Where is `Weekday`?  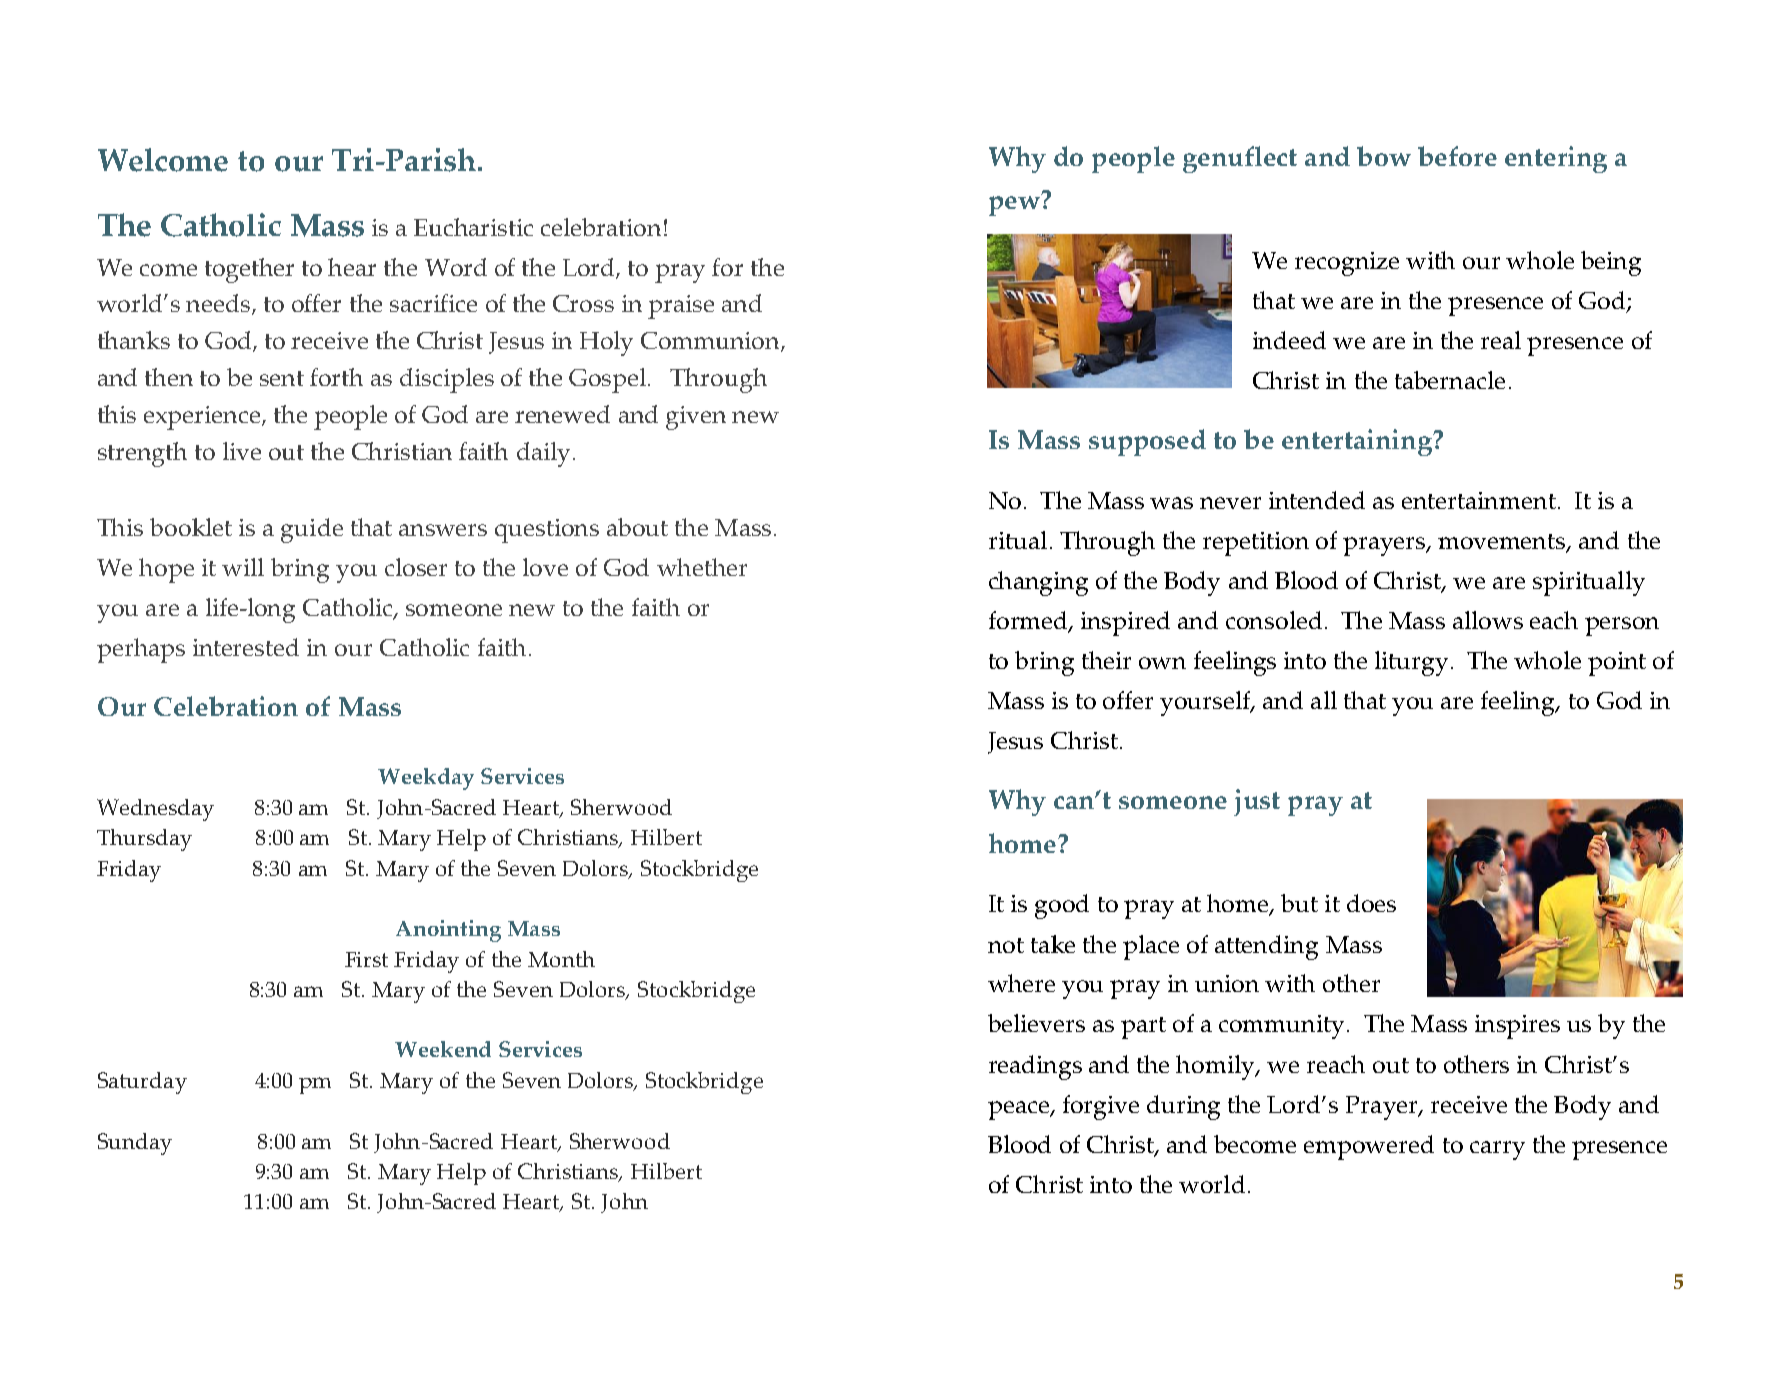 Weekday is located at coordinates (426, 779).
